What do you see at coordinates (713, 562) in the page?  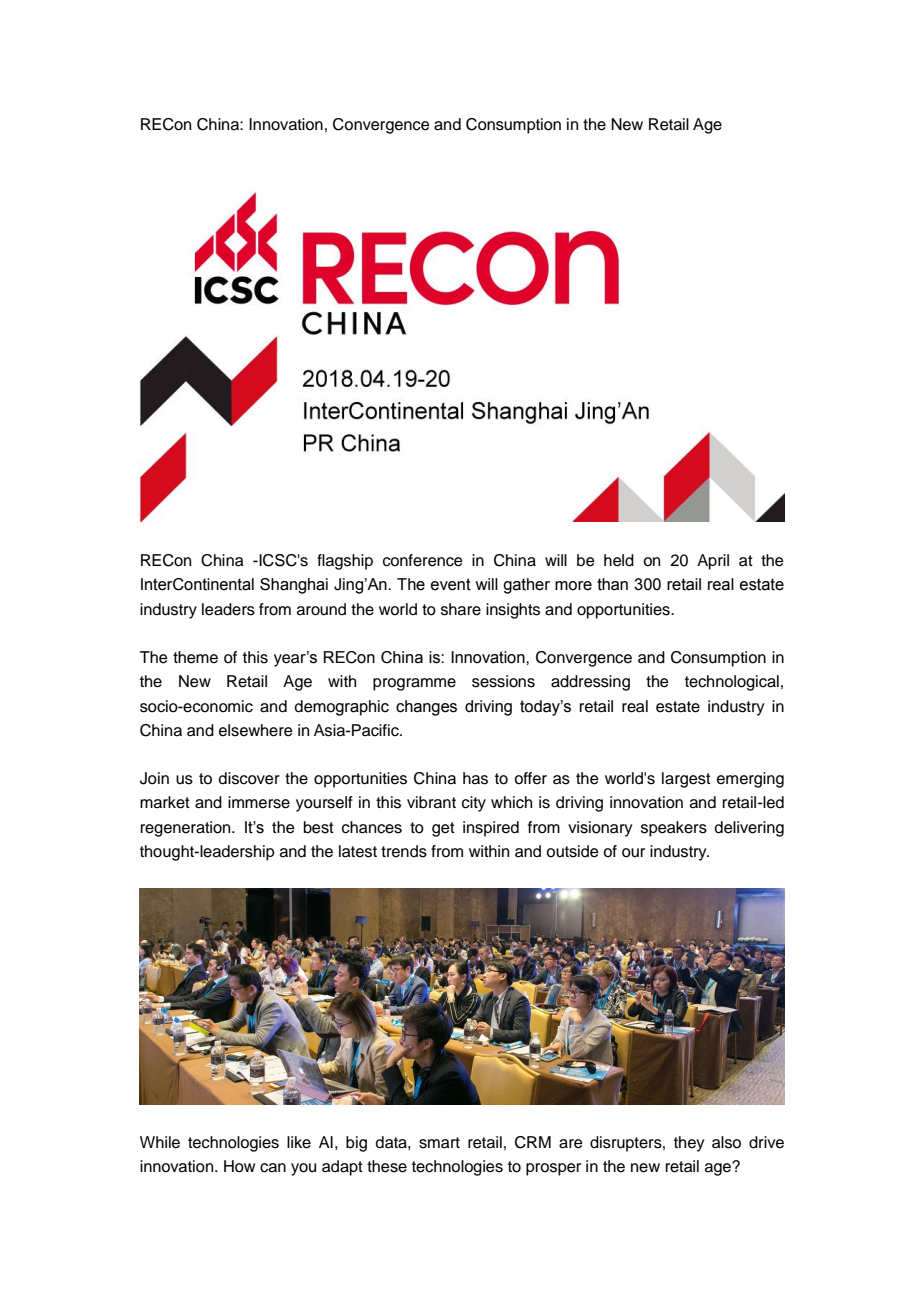 I see `April` at bounding box center [713, 562].
